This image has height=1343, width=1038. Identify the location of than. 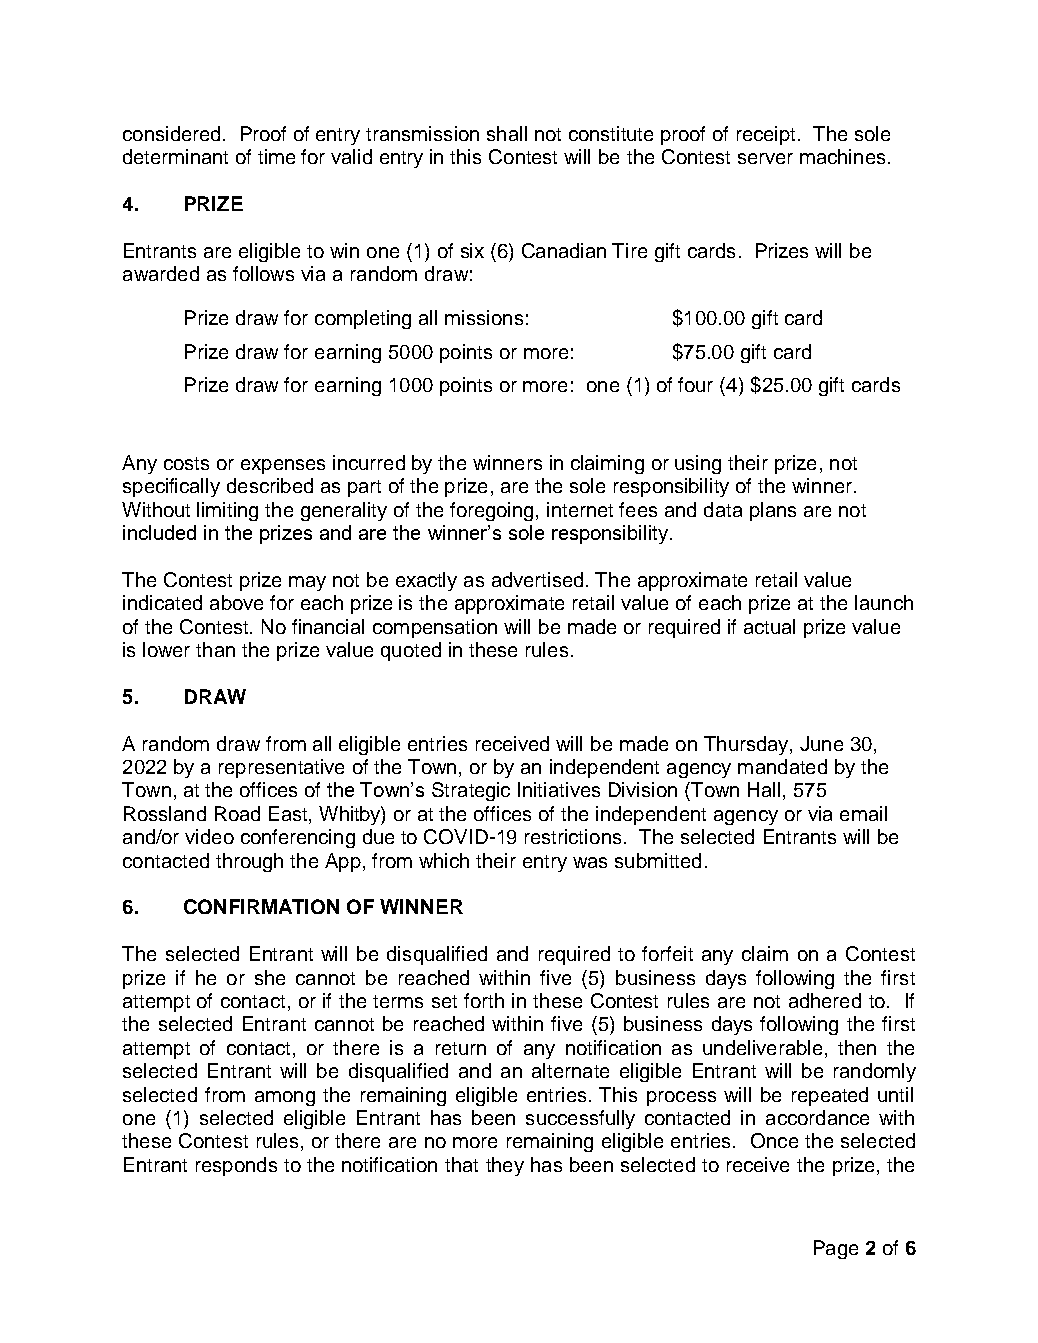
(215, 649).
